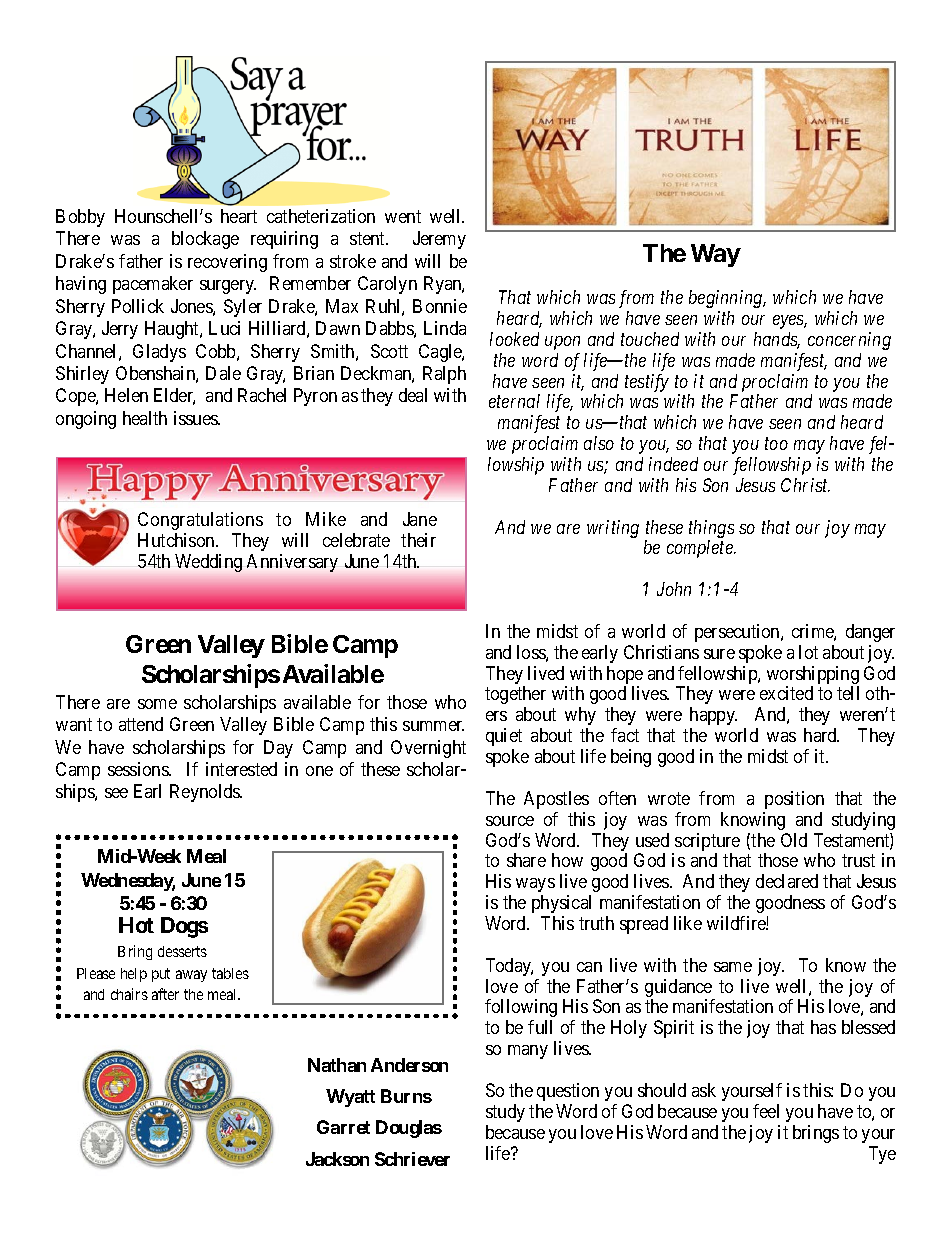 The width and height of the image is (952, 1233). I want to click on blockage, so click(205, 240).
